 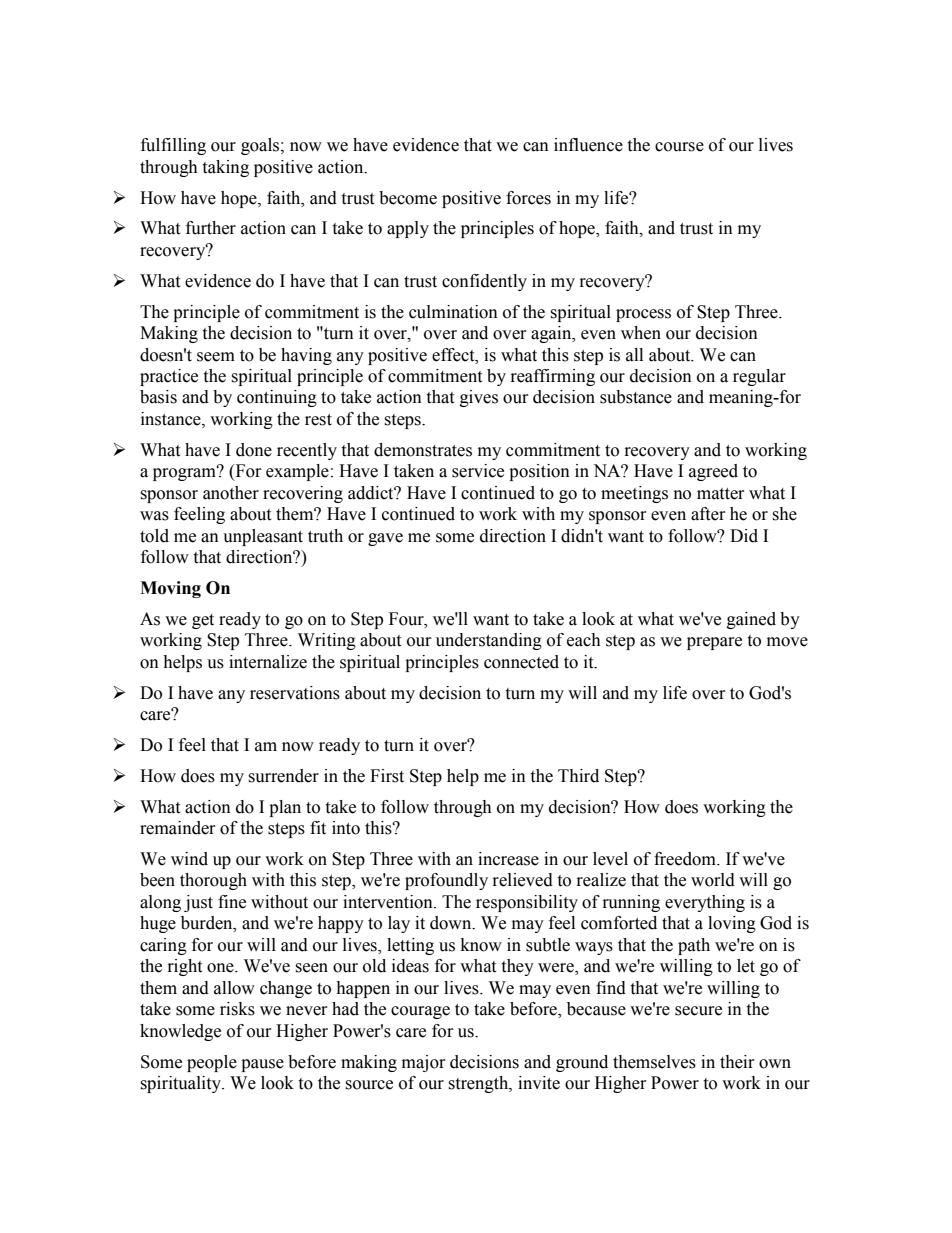 What do you see at coordinates (679, 147) in the screenshot?
I see `course` at bounding box center [679, 147].
